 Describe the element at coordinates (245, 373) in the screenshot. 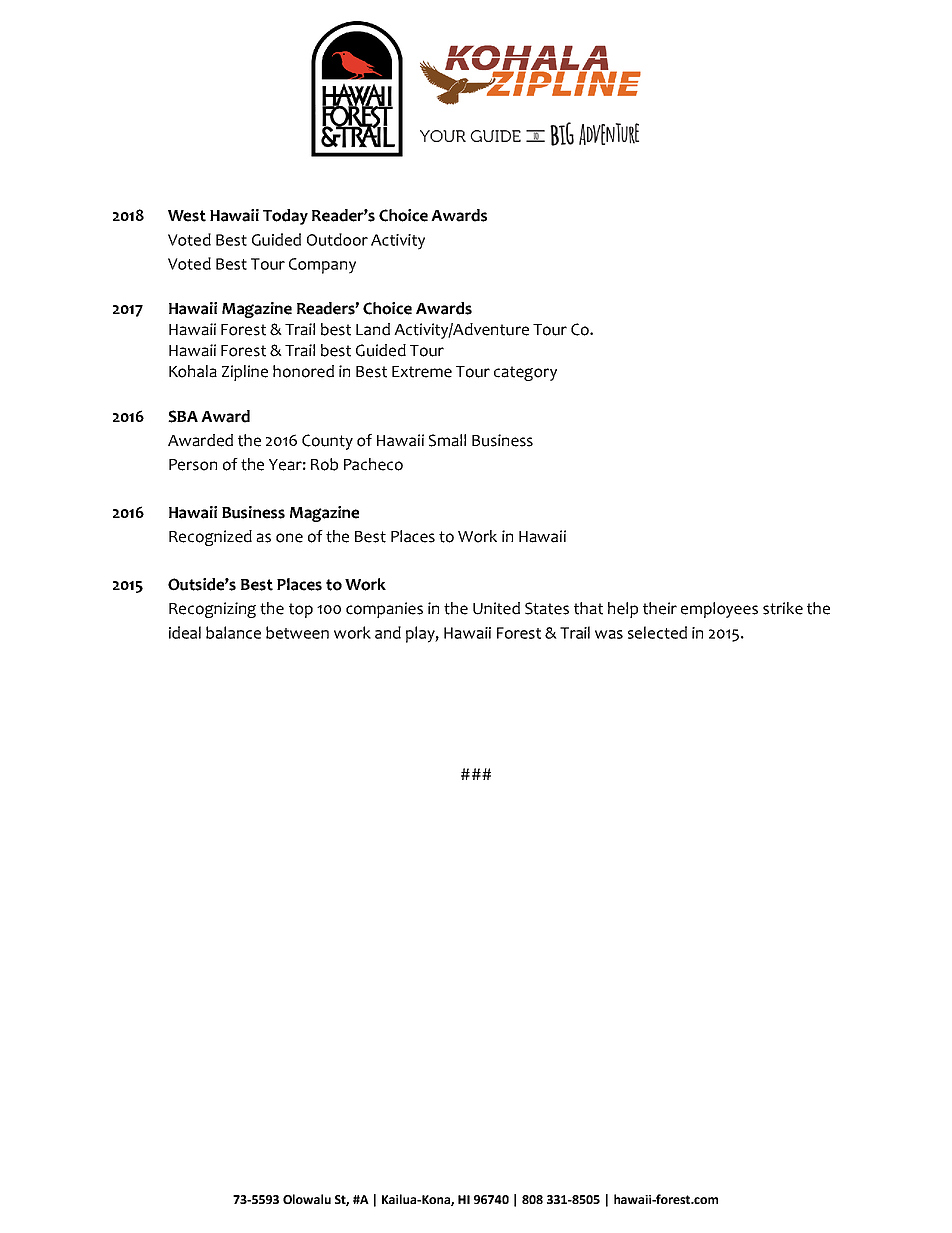

I see `Zipline` at that location.
